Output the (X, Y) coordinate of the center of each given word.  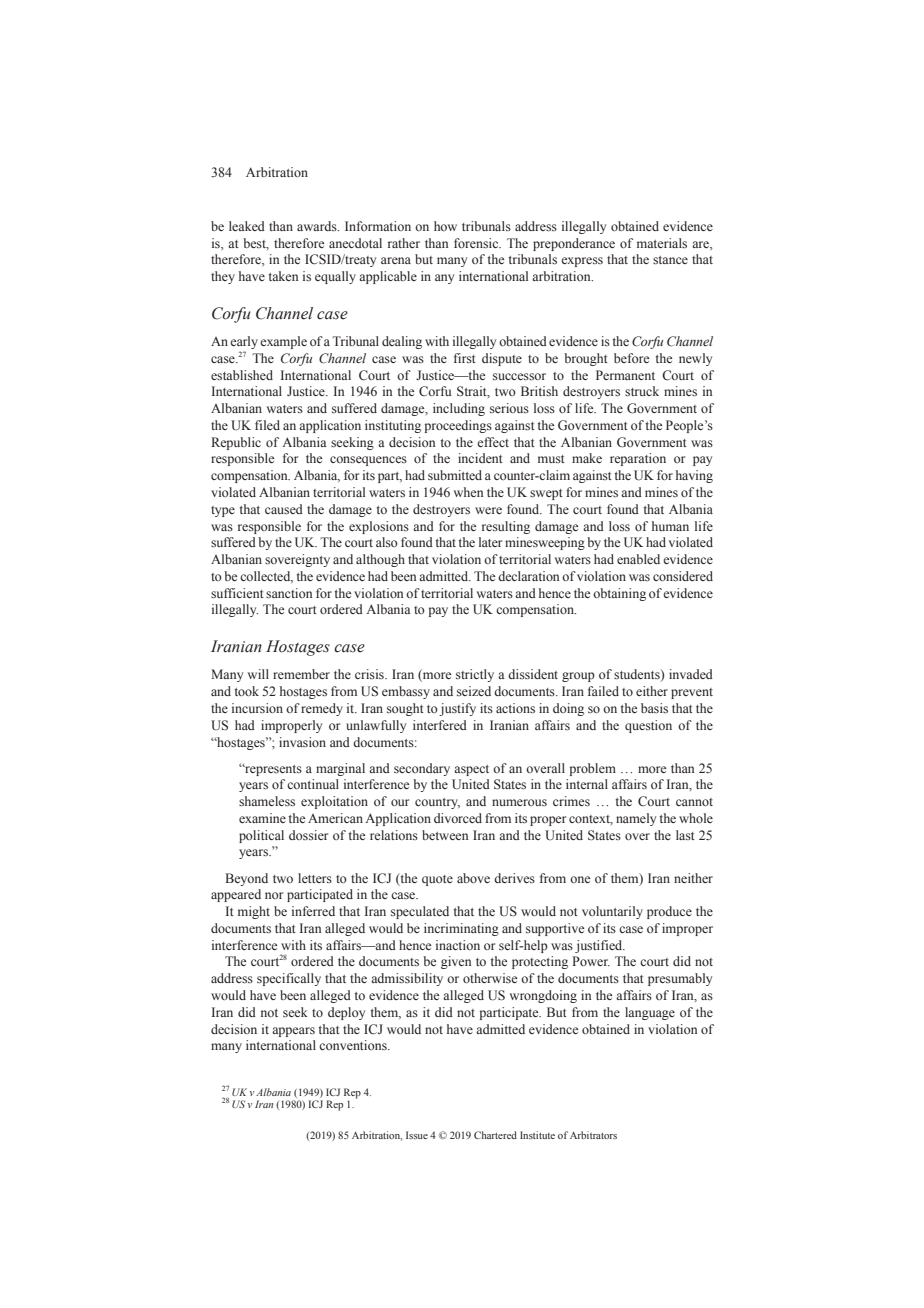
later (490, 542)
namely (636, 819)
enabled (638, 559)
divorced (458, 818)
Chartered (495, 1135)
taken (283, 276)
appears (293, 1032)
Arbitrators (593, 1135)
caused (284, 509)
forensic (477, 243)
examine (262, 818)
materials (662, 243)
